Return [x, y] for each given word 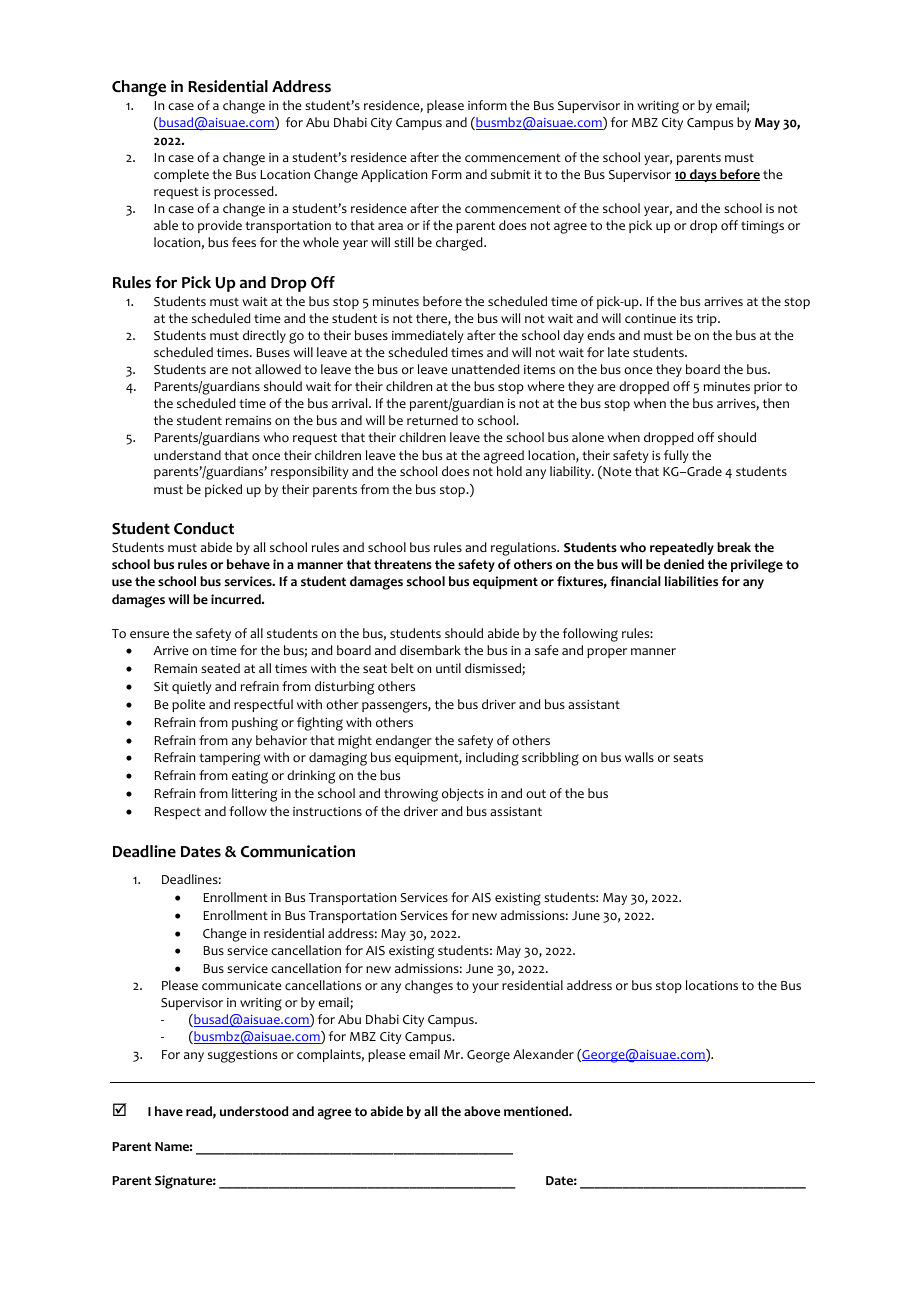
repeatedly [682, 548]
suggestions [242, 1056]
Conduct [204, 528]
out [536, 794]
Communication [298, 851]
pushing [255, 724]
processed [245, 192]
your [485, 988]
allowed [278, 369]
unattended [486, 369]
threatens [403, 564]
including [492, 759]
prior [768, 388]
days [703, 175]
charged [460, 244]
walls [639, 757]
